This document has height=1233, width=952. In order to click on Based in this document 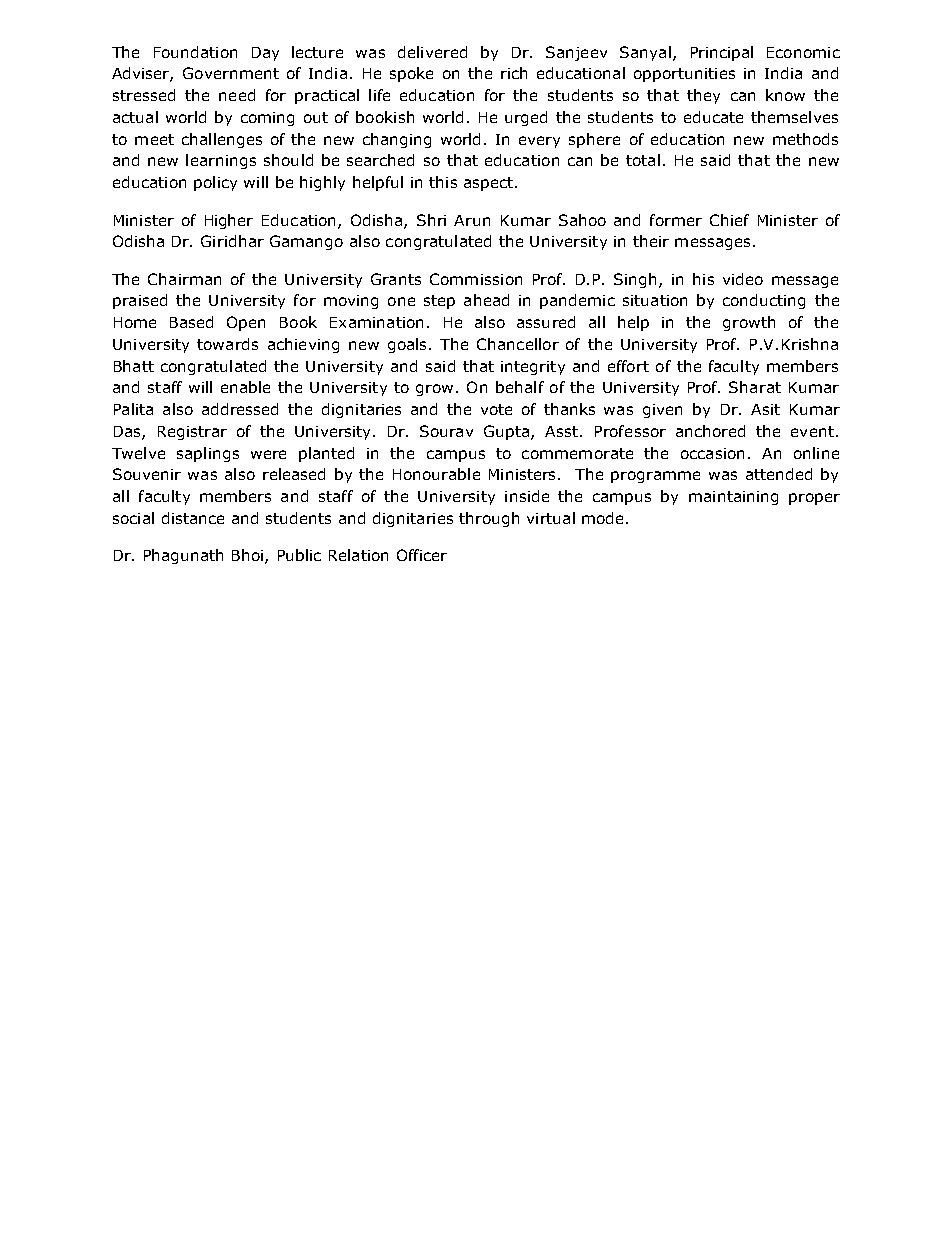, I will do `click(191, 322)`.
